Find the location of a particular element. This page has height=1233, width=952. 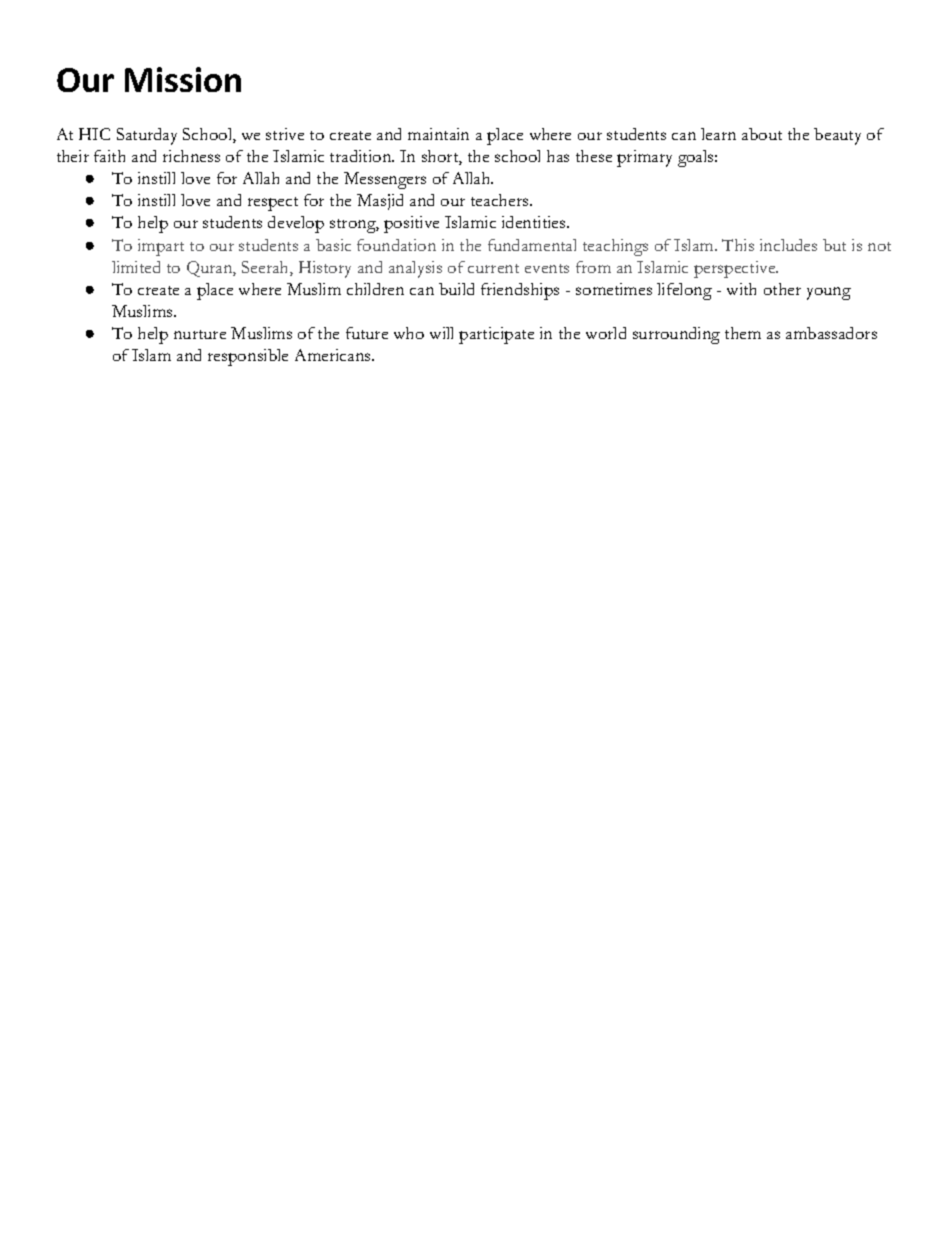

nurture is located at coordinates (200, 334).
